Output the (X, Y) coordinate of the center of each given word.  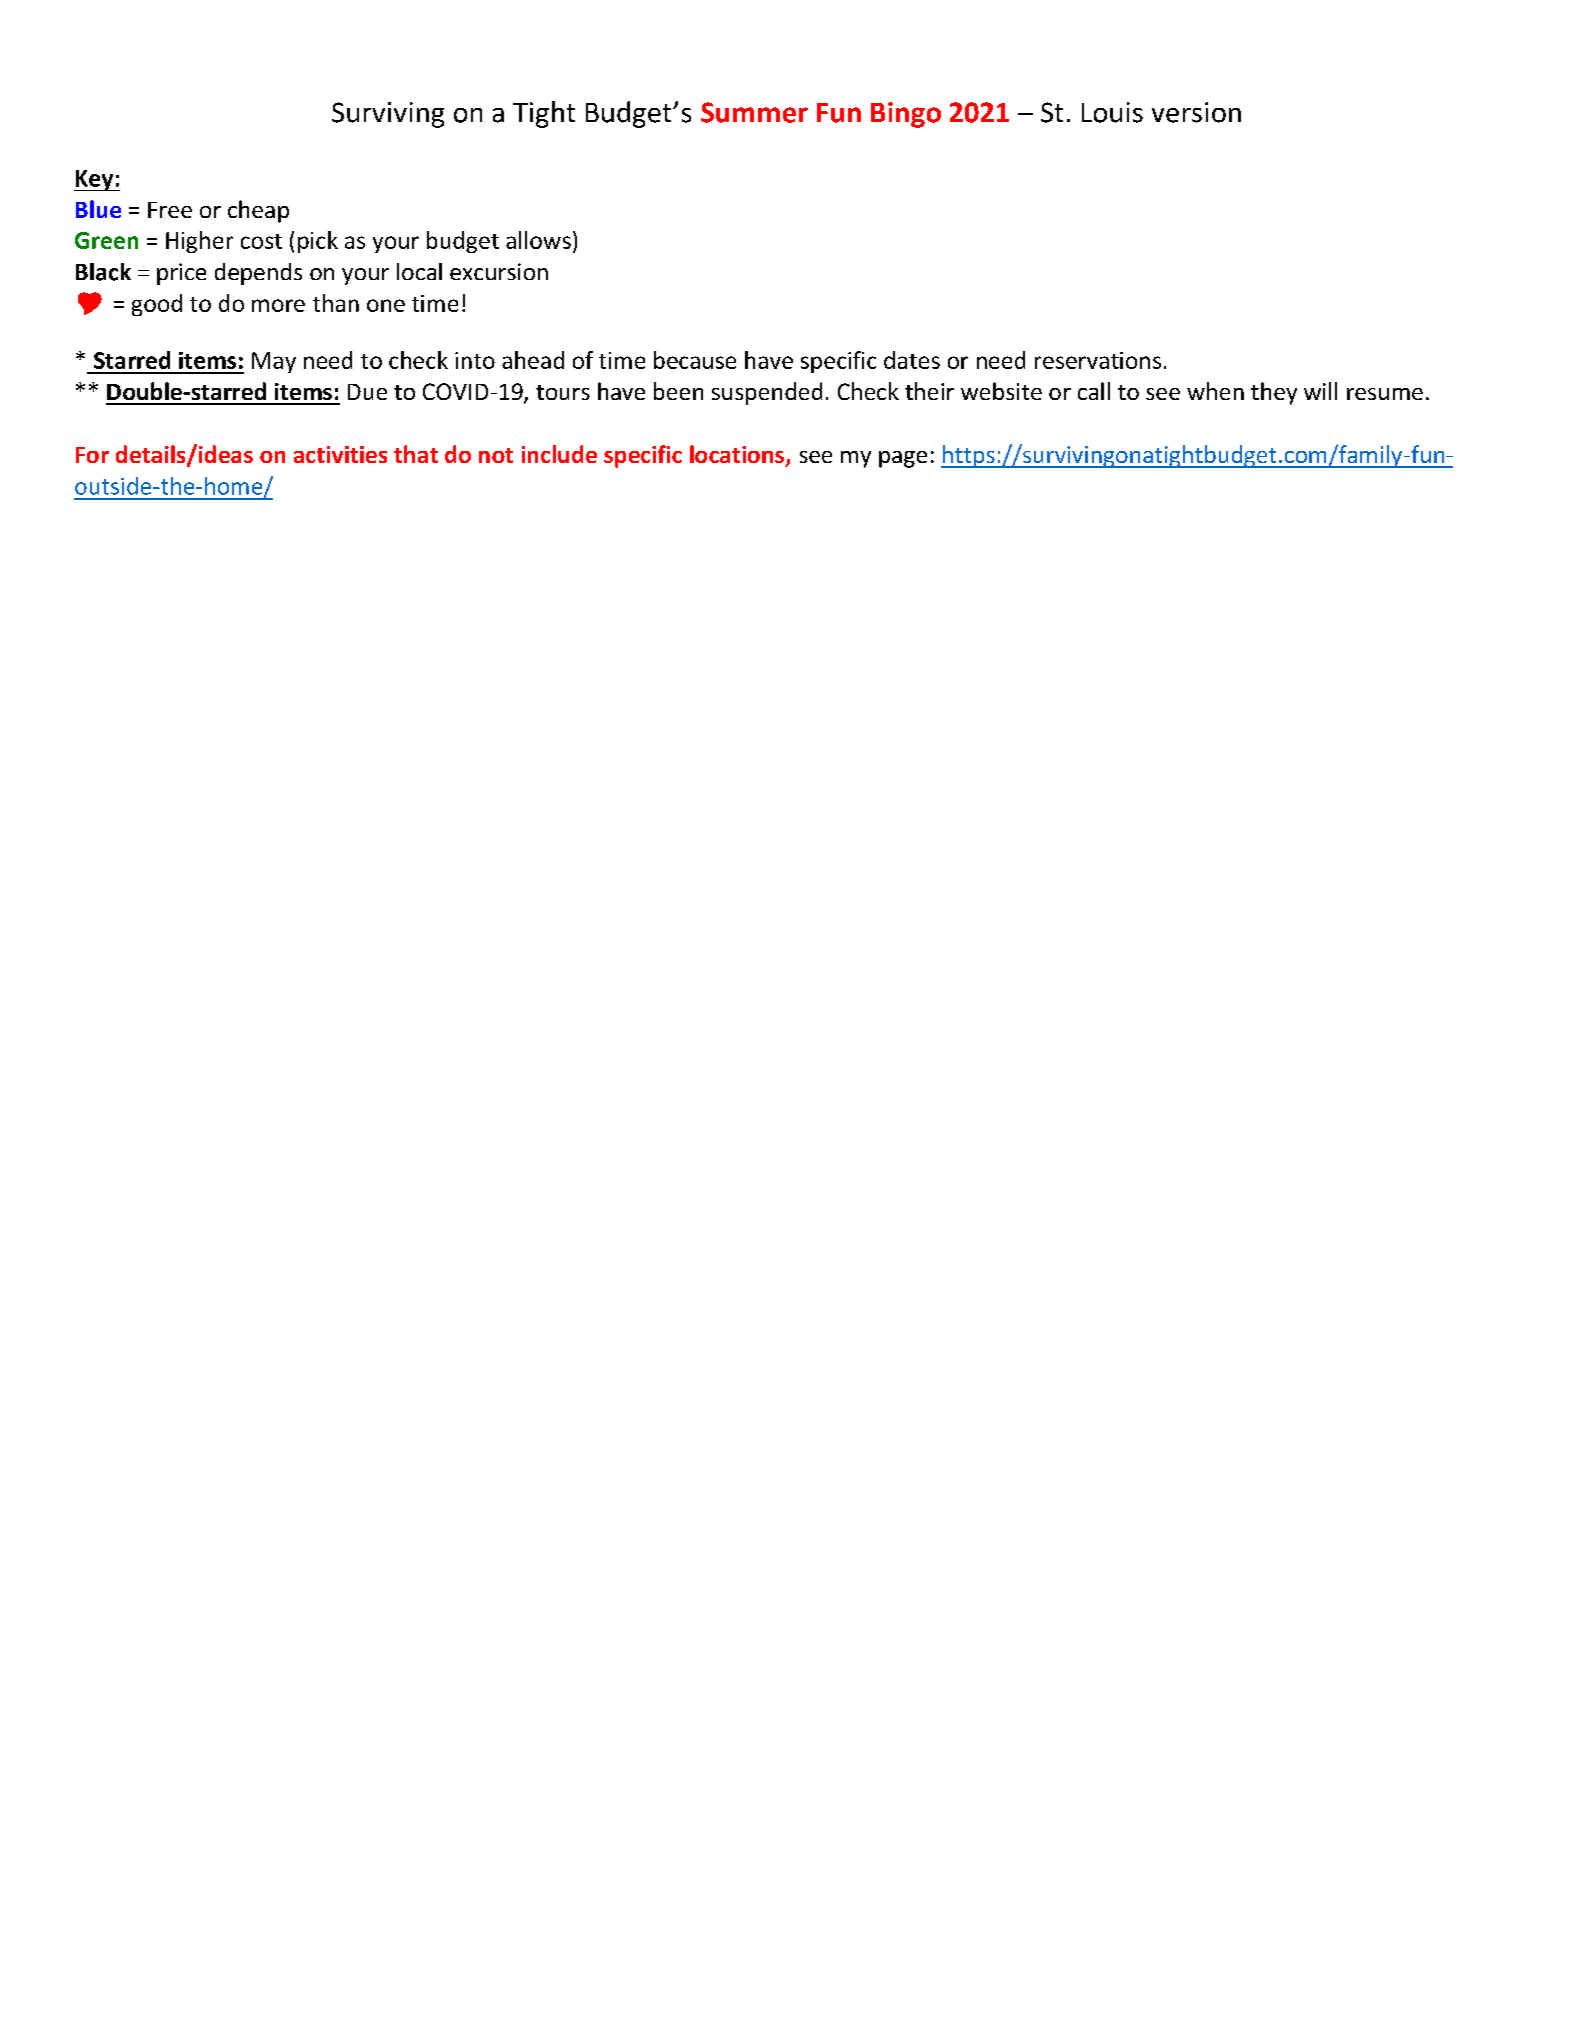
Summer (754, 112)
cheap (258, 211)
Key (95, 180)
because (695, 360)
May (274, 362)
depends (258, 274)
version (1196, 112)
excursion (499, 271)
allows (538, 240)
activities (340, 454)
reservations (1098, 360)
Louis (1112, 112)
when (1215, 391)
